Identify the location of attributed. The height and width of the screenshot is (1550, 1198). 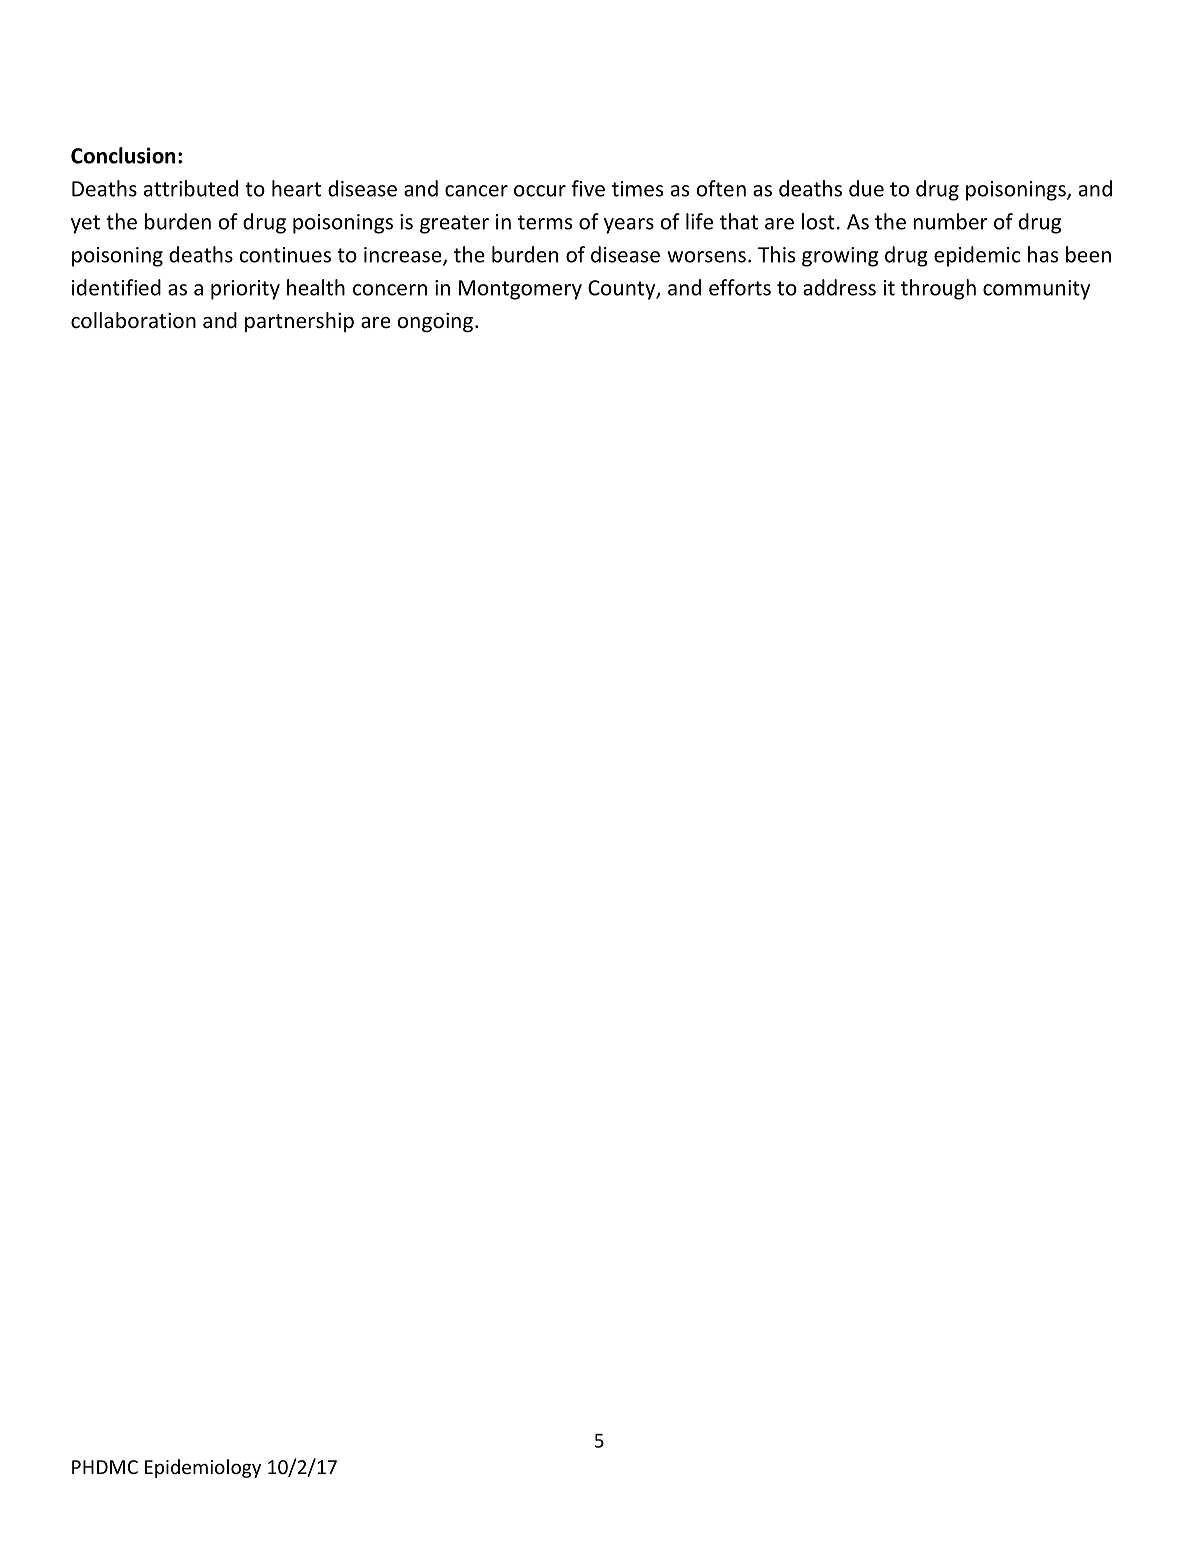
(191, 188).
